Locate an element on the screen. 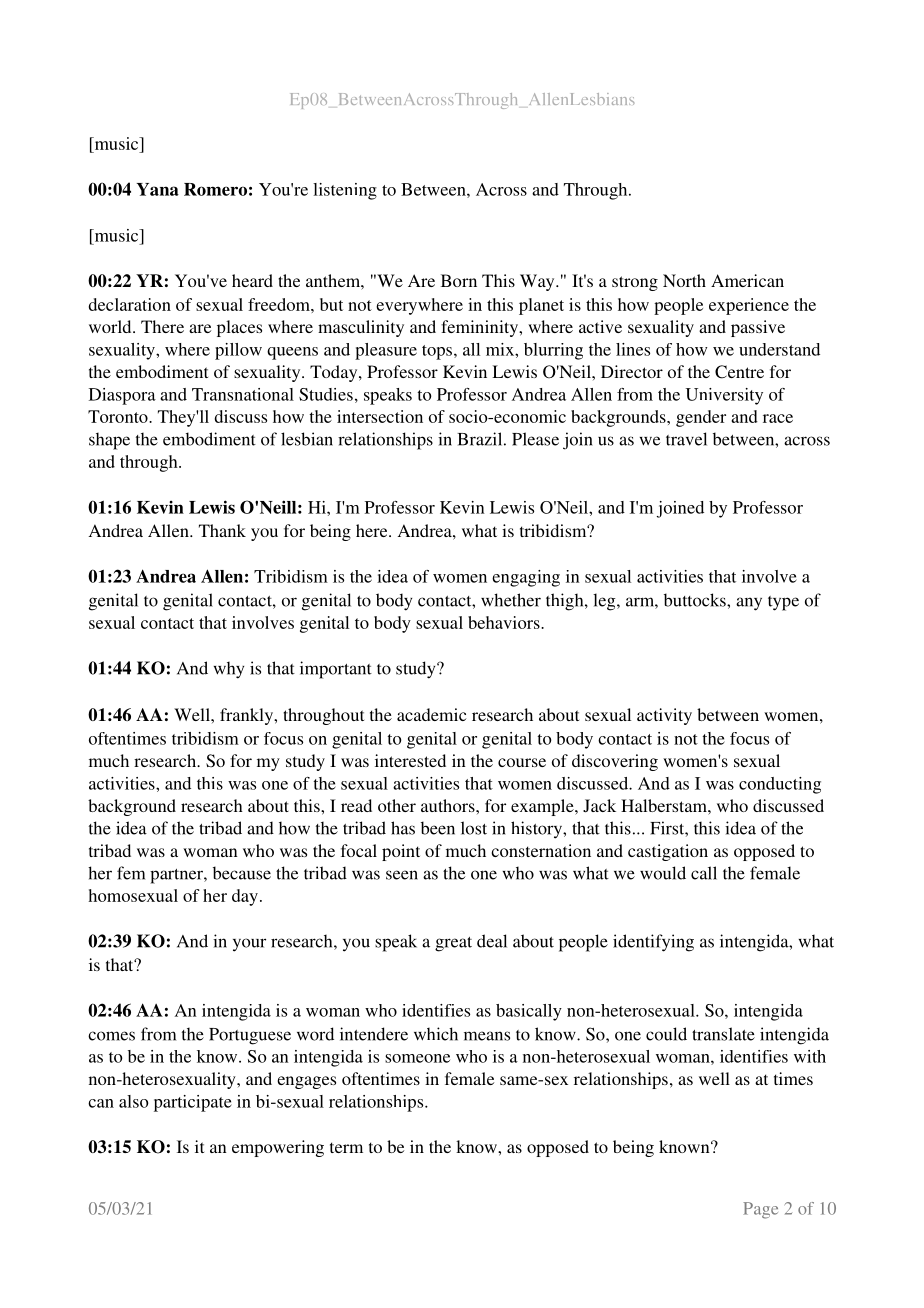 The image size is (924, 1308). academic is located at coordinates (432, 714).
